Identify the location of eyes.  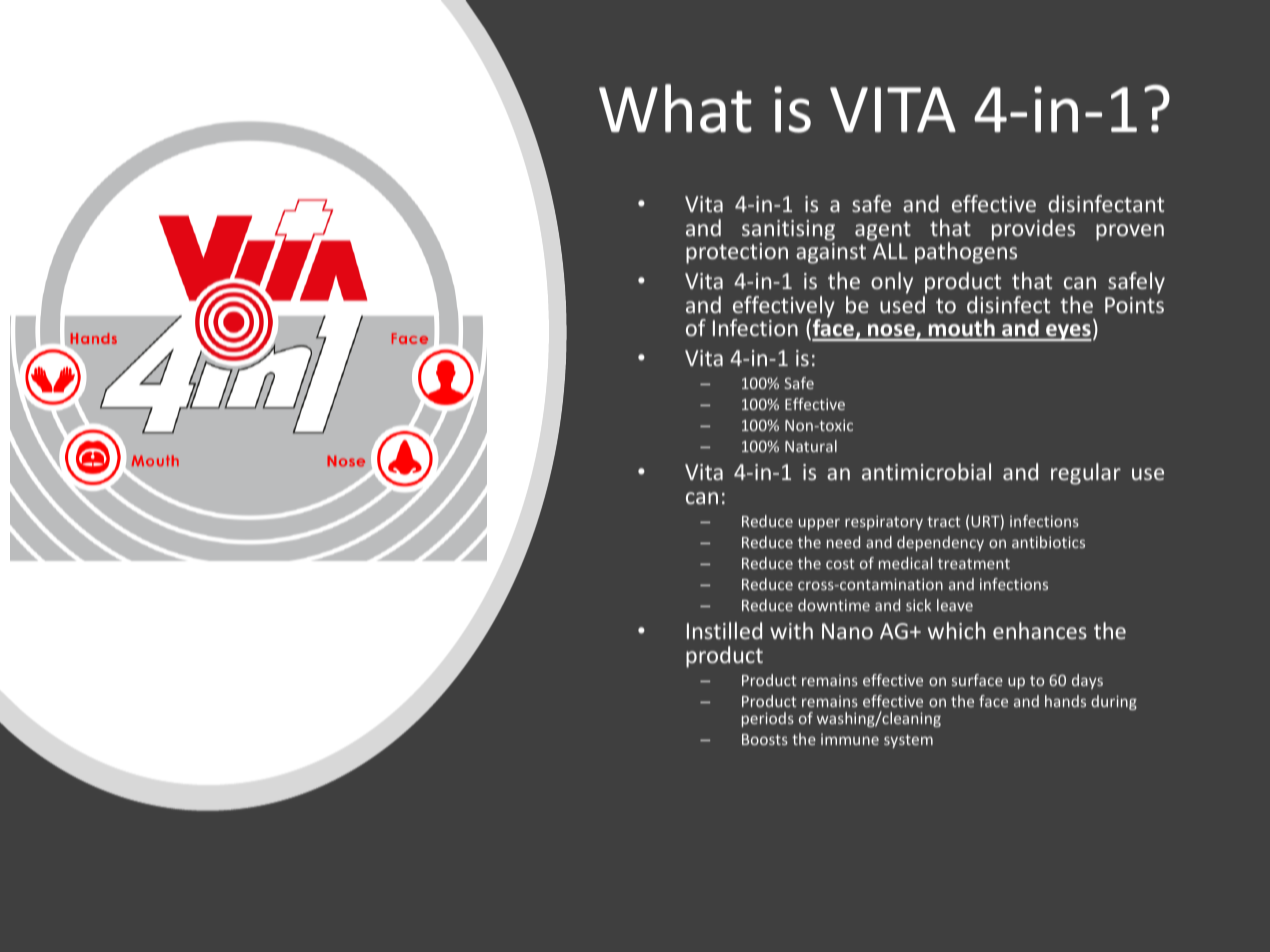
(1068, 332).
